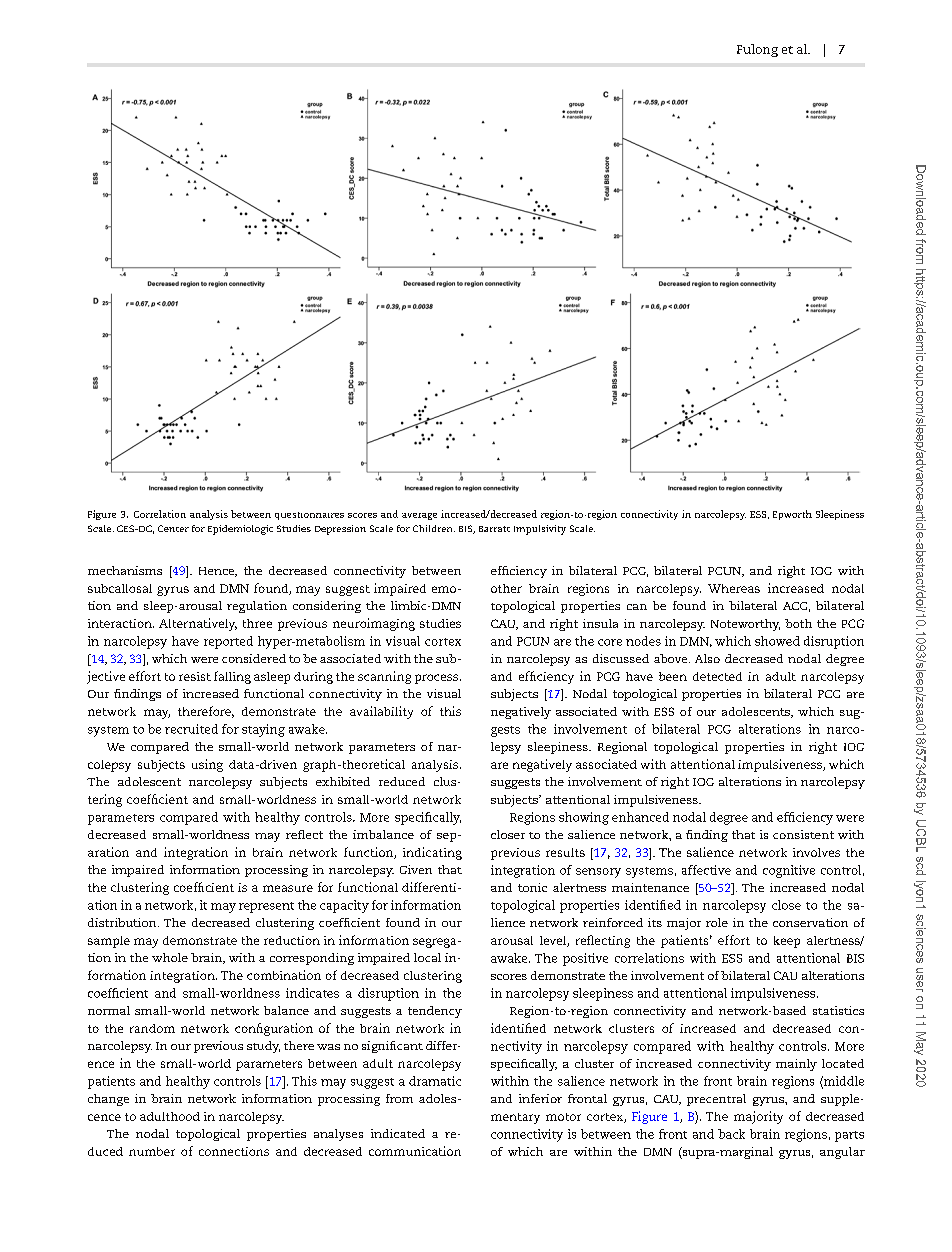 The height and width of the screenshot is (1252, 952). What do you see at coordinates (792, 515) in the screenshot?
I see `Epworth` at bounding box center [792, 515].
